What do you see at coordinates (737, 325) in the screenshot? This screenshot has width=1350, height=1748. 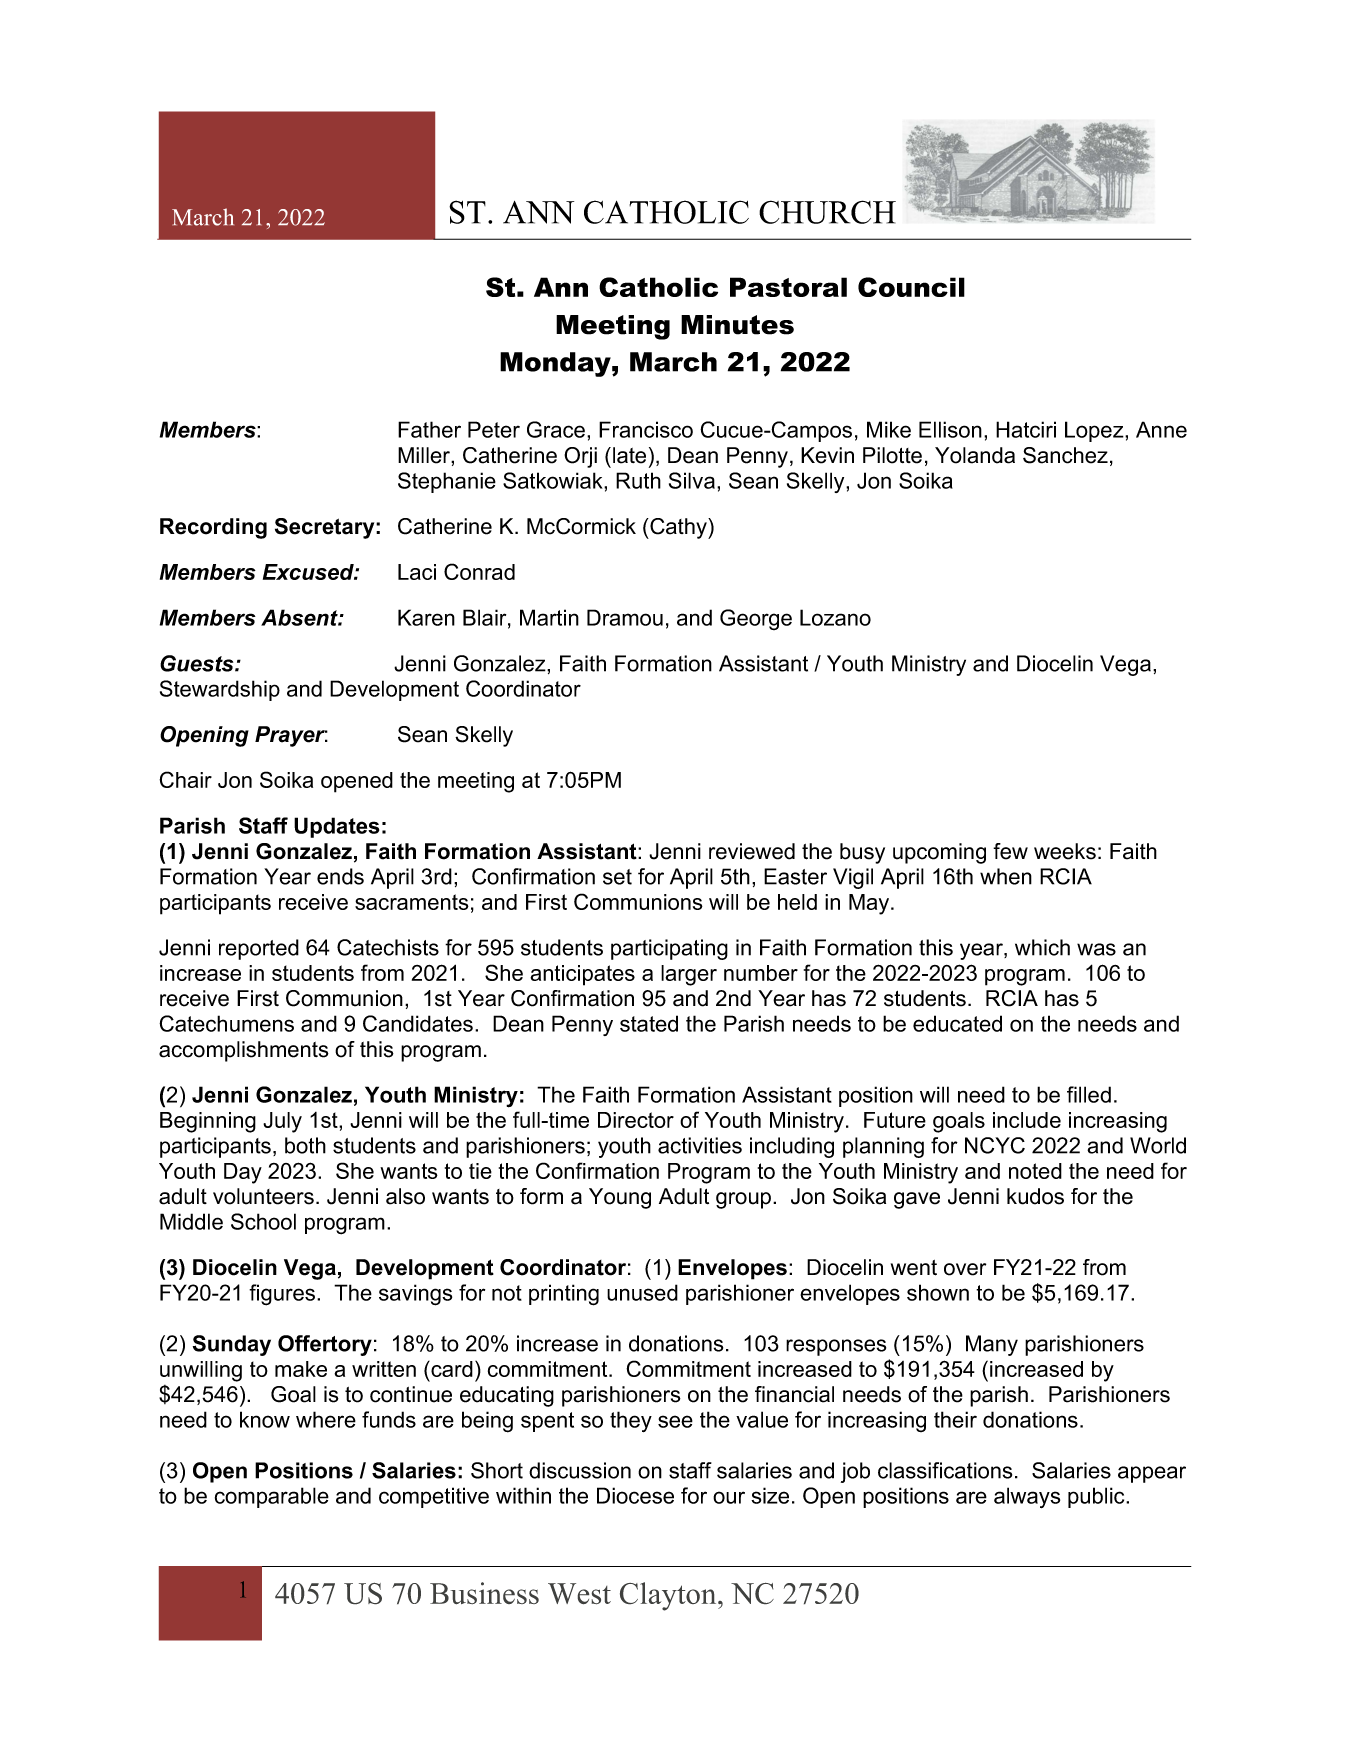 I see `Minutes` at bounding box center [737, 325].
